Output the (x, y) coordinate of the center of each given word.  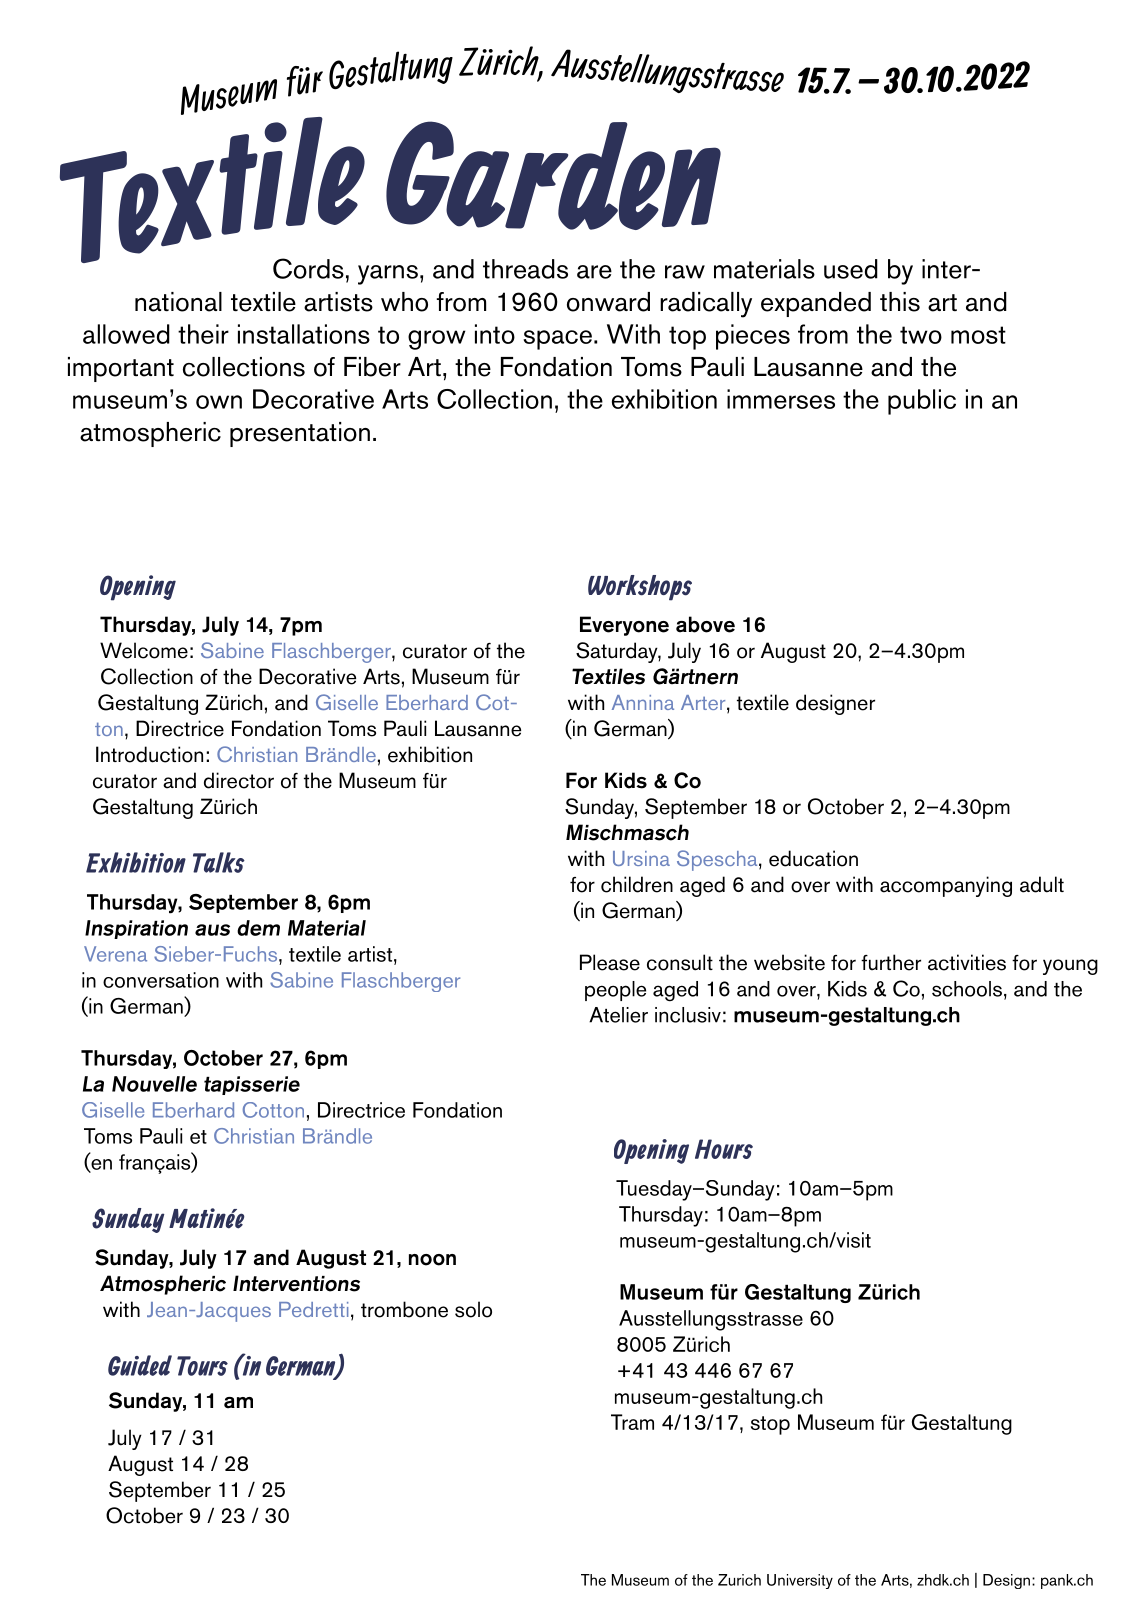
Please (610, 962)
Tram (632, 1422)
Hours (724, 1149)
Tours (202, 1366)
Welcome (144, 650)
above (705, 624)
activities (967, 962)
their (203, 334)
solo (473, 1309)
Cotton (273, 1110)
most (978, 335)
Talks (219, 862)
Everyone (624, 626)
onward (608, 302)
